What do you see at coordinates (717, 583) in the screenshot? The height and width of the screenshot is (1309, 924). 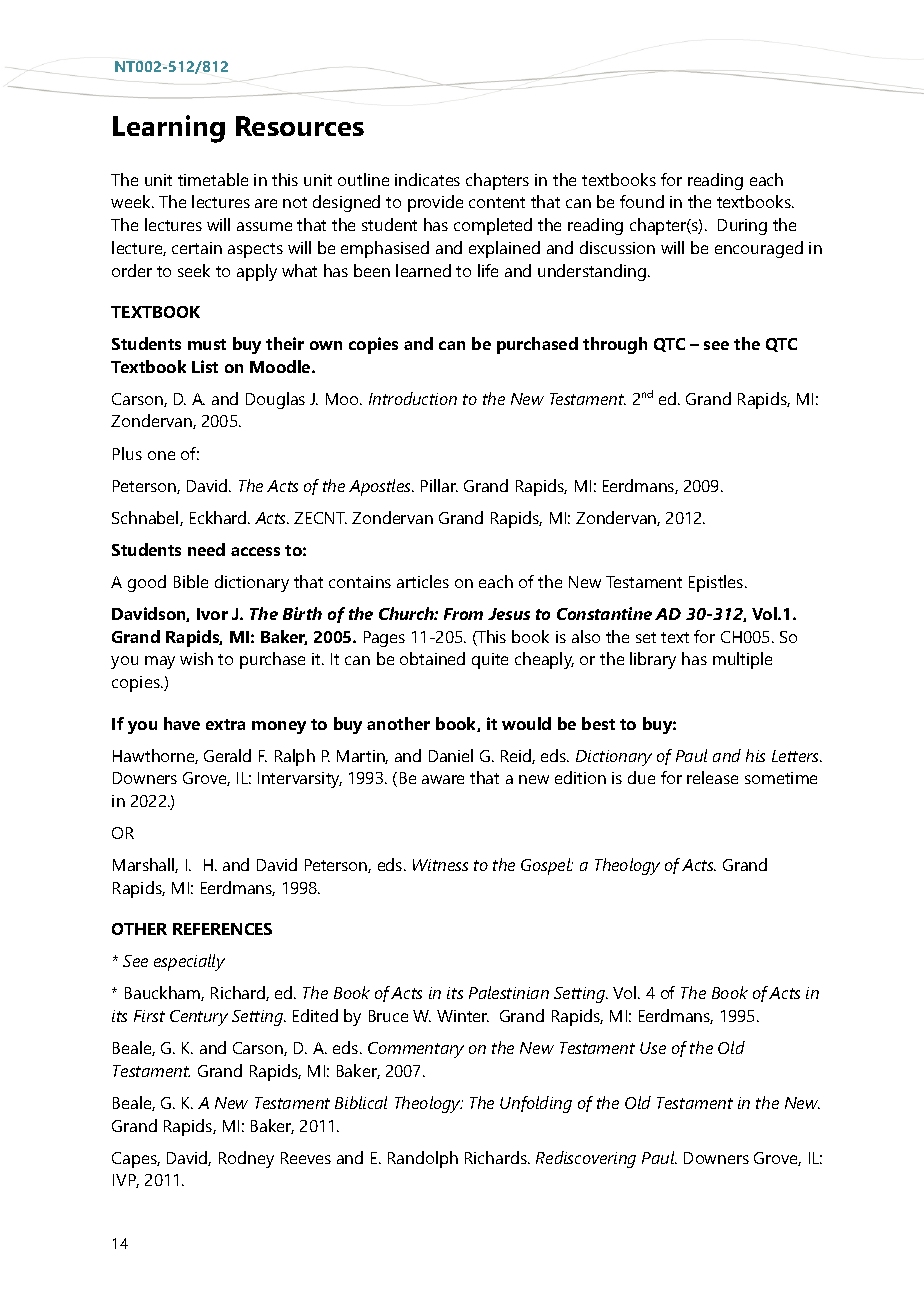 I see `Epistles` at bounding box center [717, 583].
